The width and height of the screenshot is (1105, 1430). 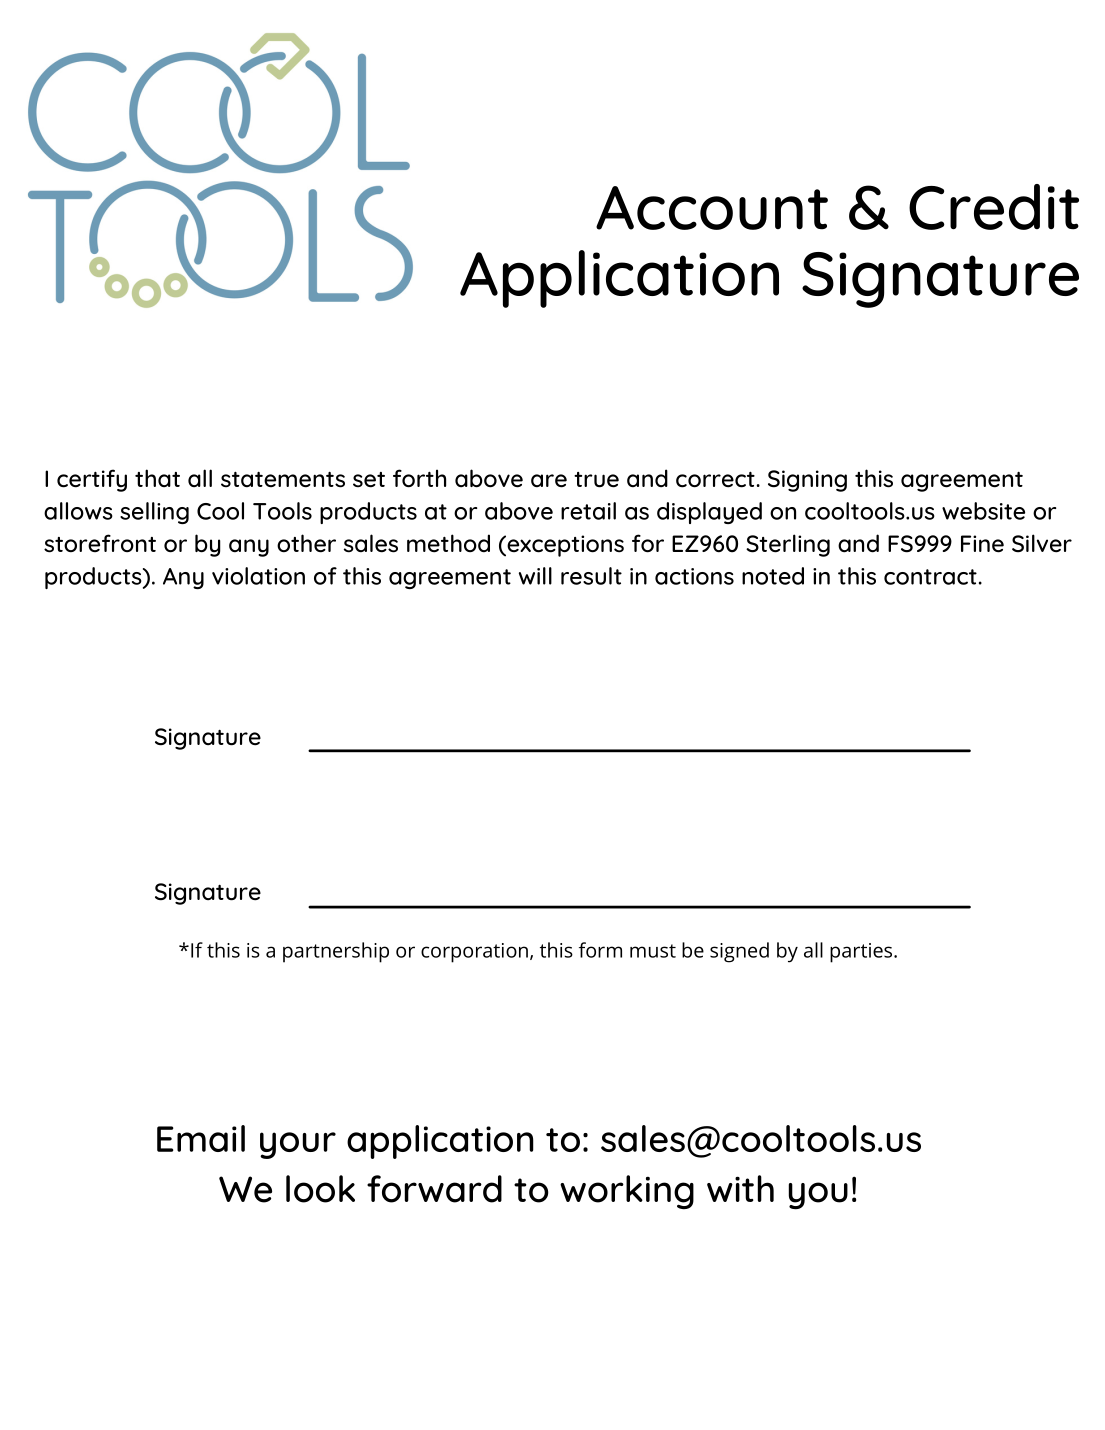 What do you see at coordinates (627, 1192) in the screenshot?
I see `working` at bounding box center [627, 1192].
